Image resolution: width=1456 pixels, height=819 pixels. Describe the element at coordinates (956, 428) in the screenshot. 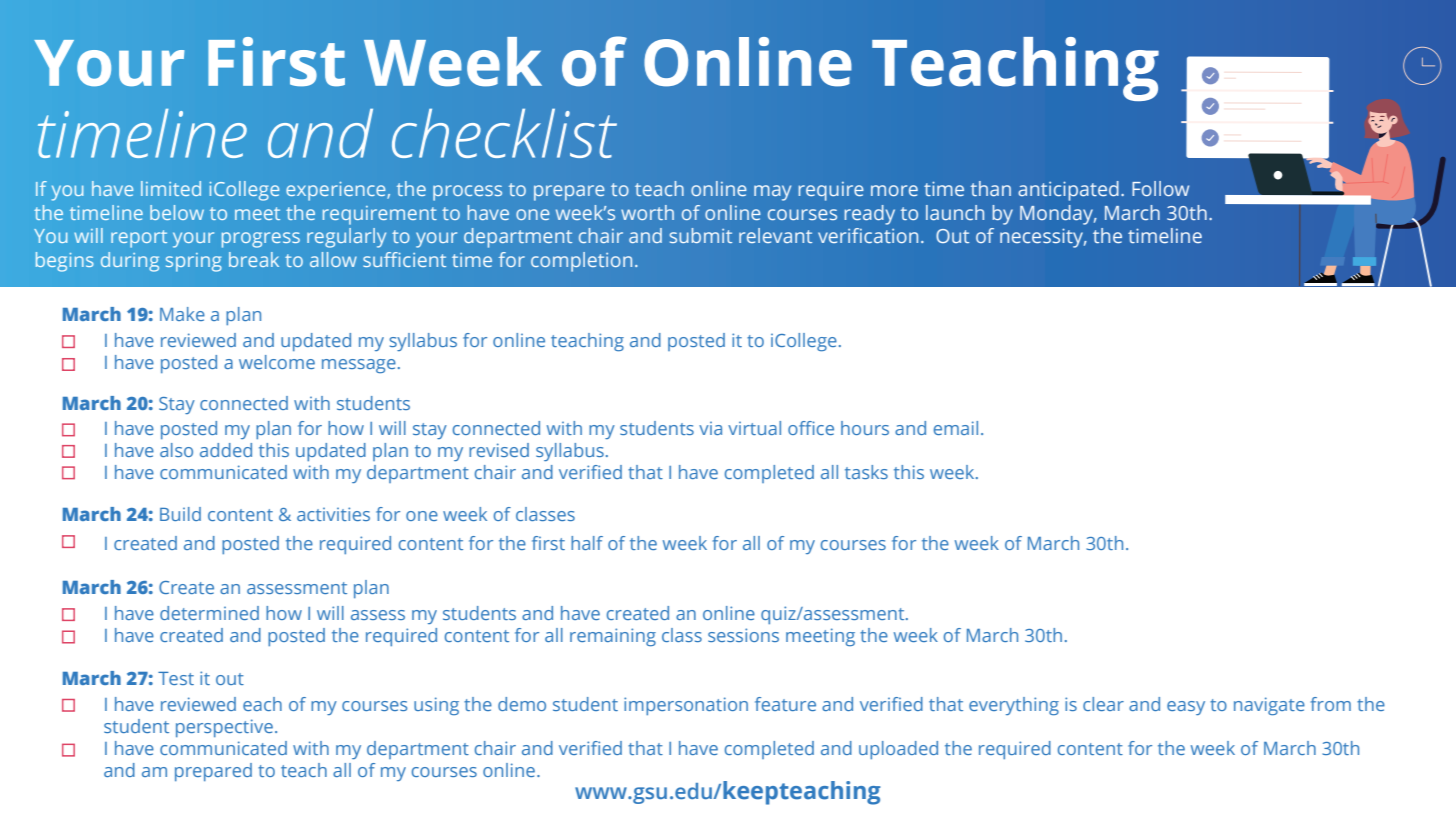

I see `email` at that location.
